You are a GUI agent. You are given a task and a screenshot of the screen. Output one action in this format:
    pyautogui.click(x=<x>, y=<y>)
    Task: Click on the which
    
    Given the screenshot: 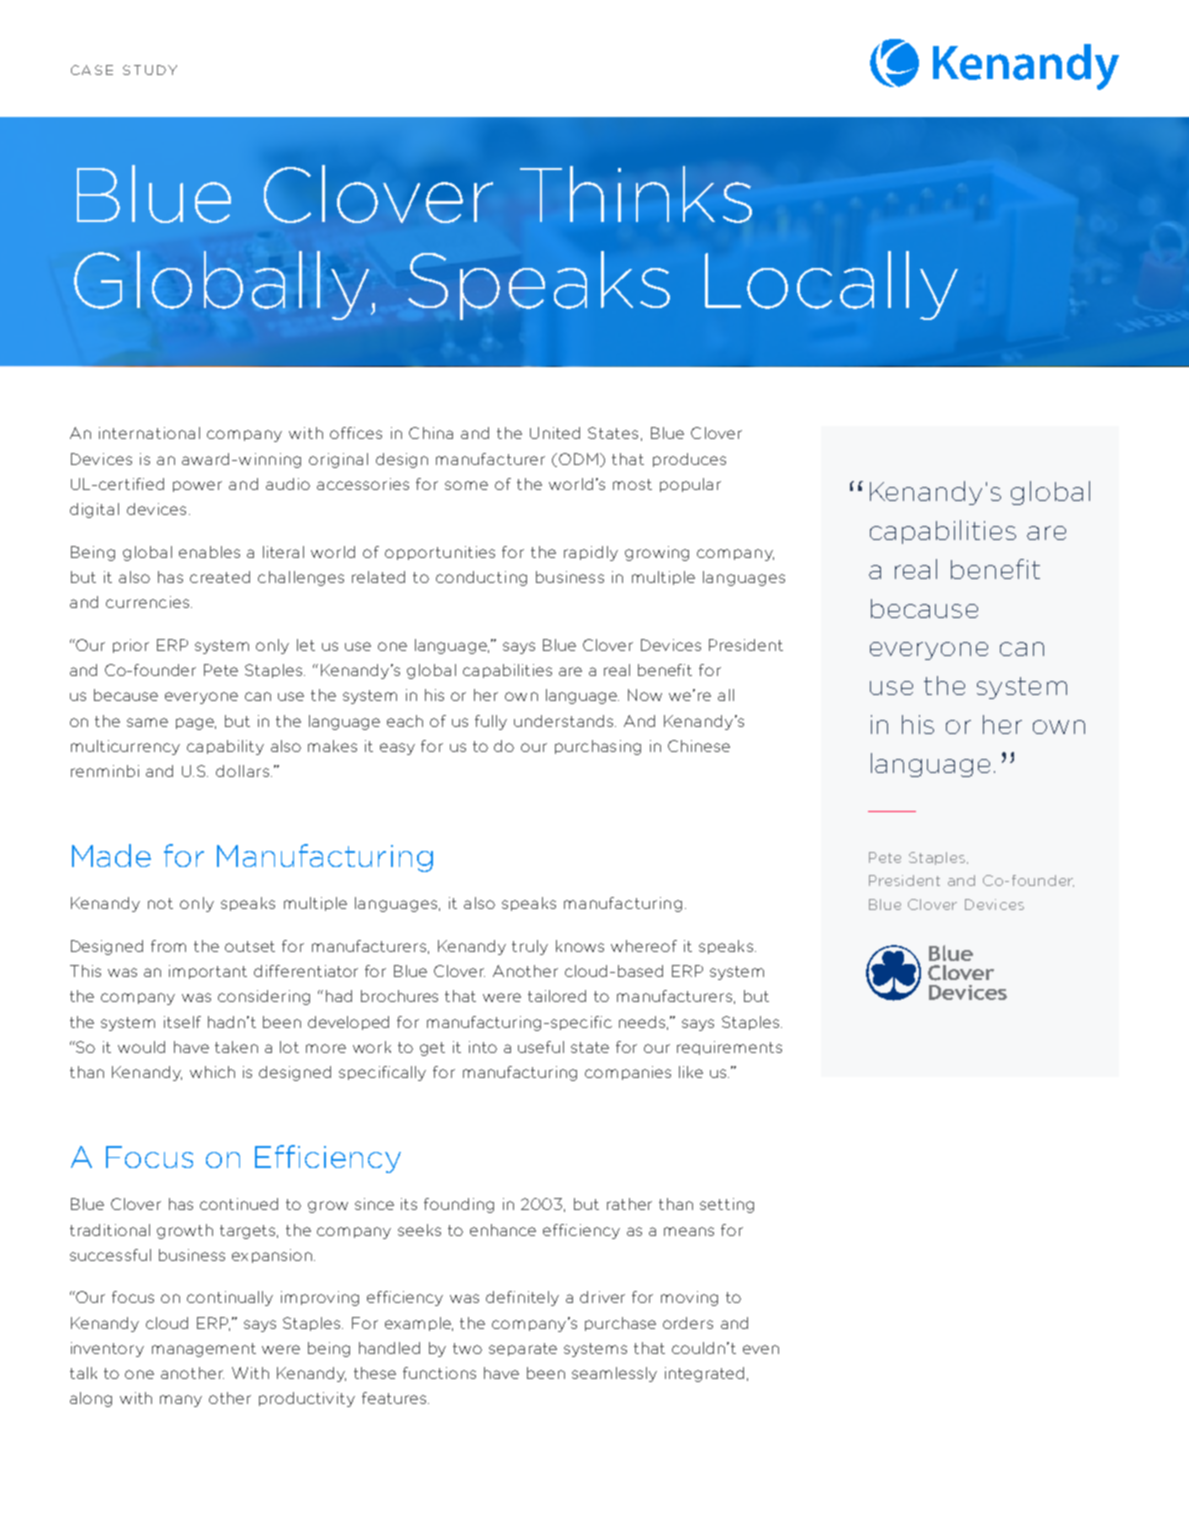 What is the action you would take?
    pyautogui.click(x=212, y=1072)
